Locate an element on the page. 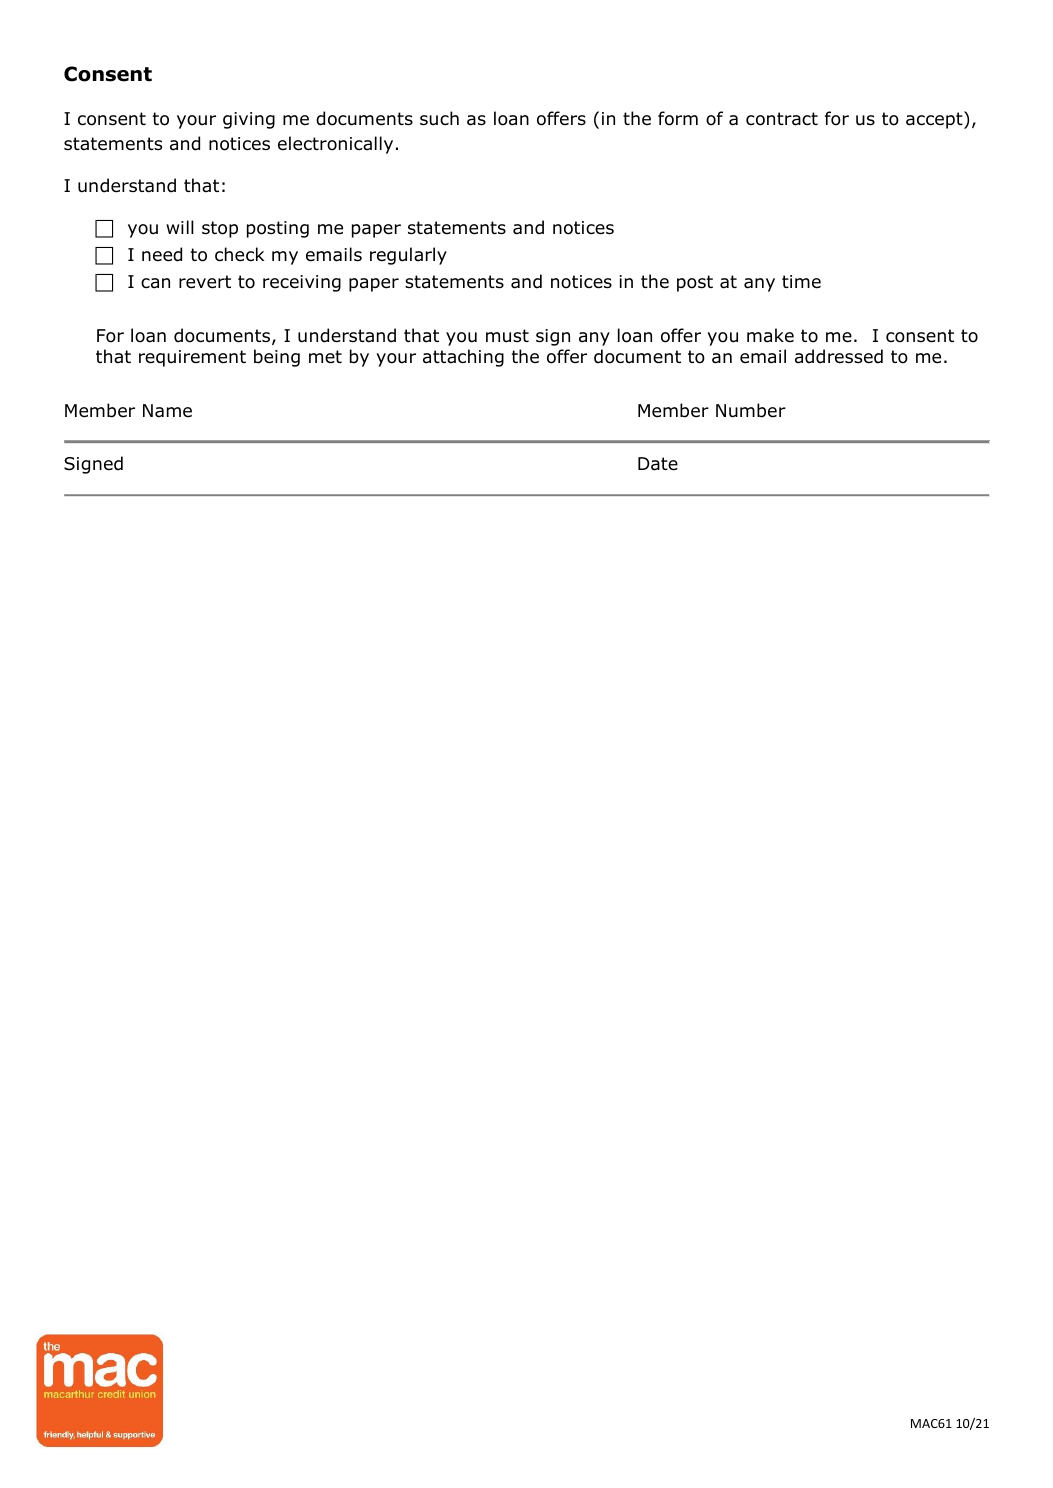 This document has width=1053, height=1488. revert is located at coordinates (205, 282).
